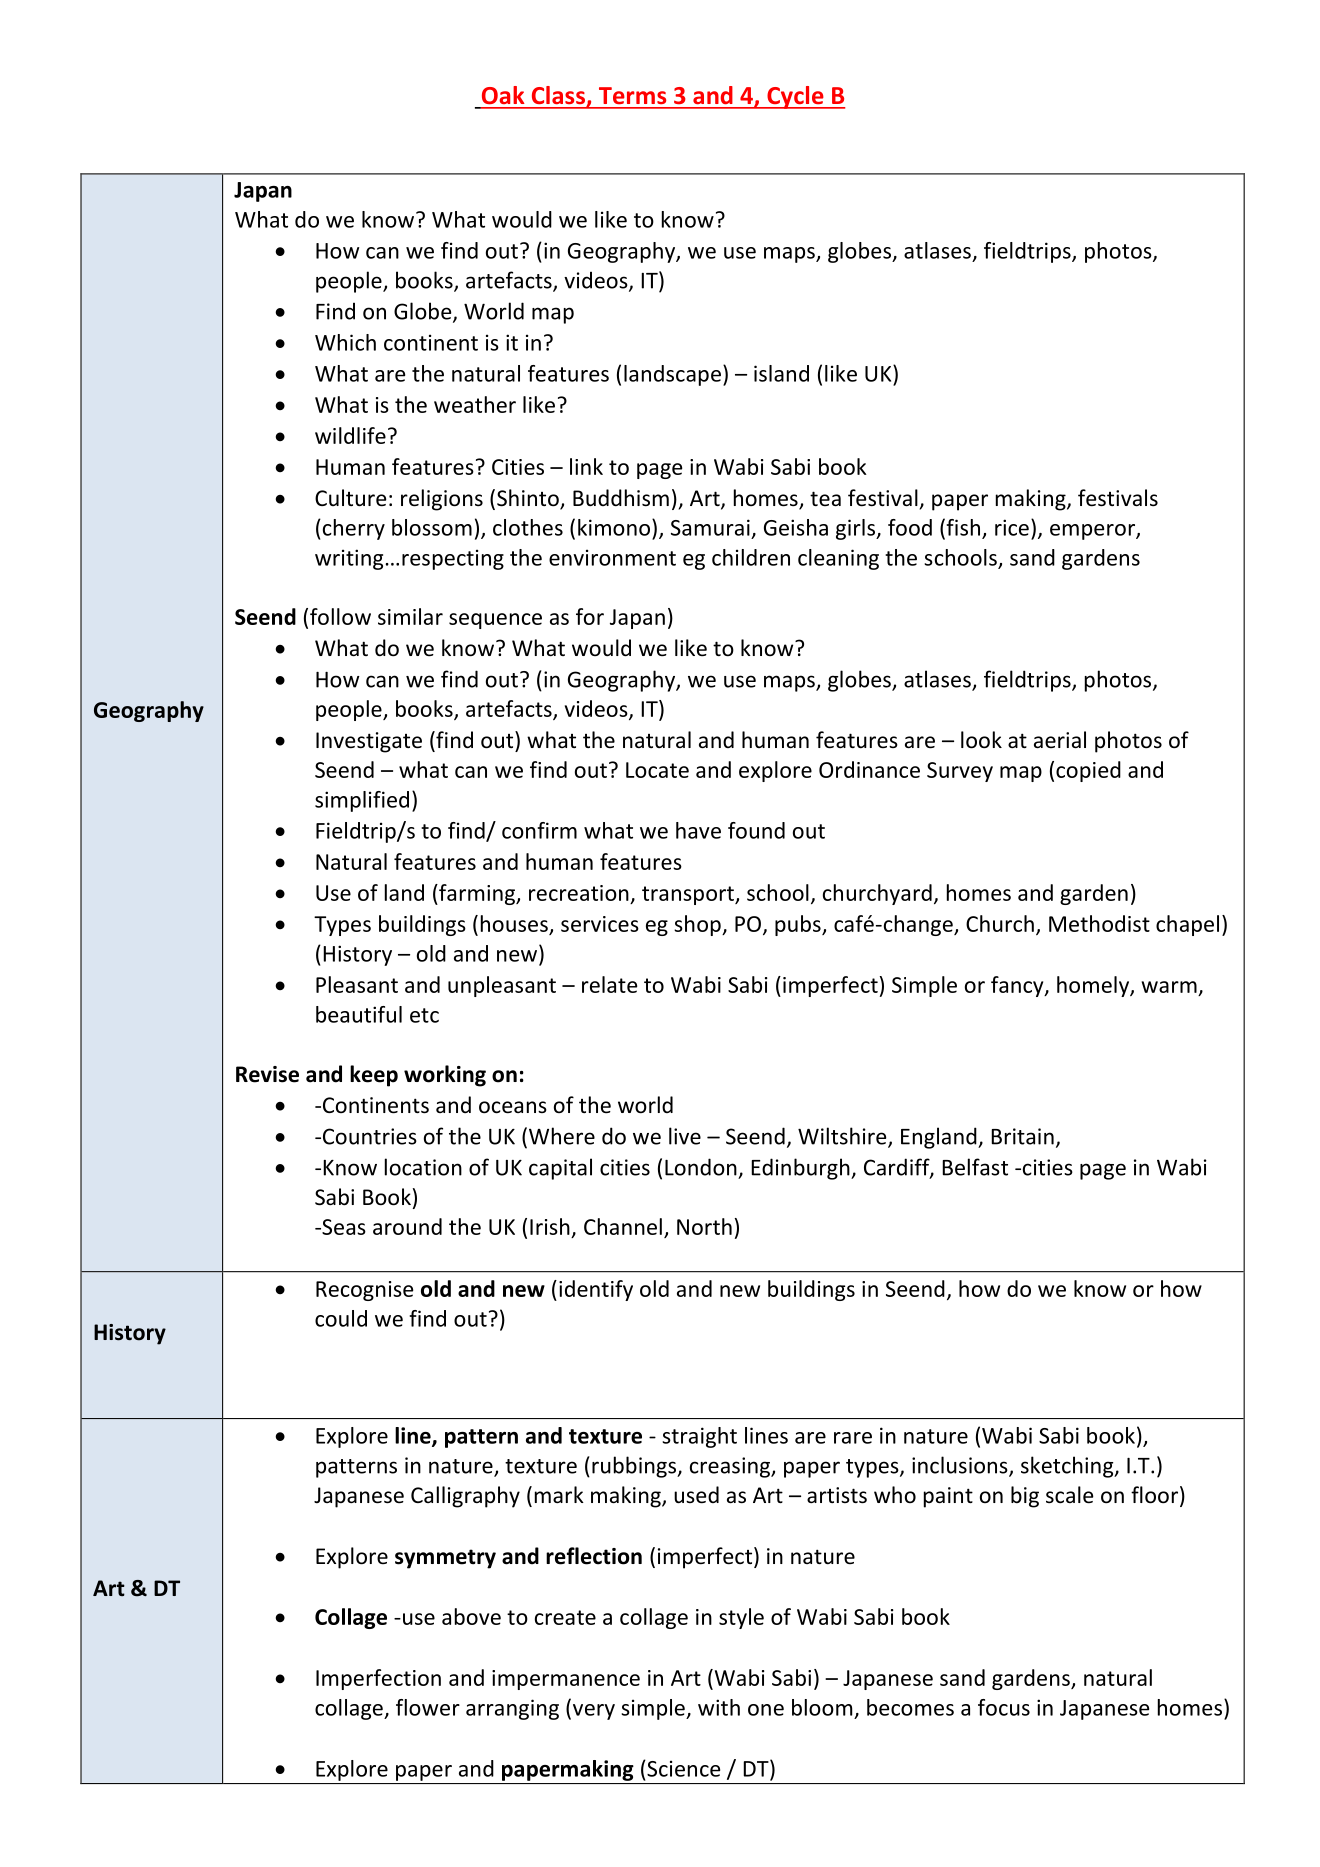 This screenshot has height=1867, width=1320. Describe the element at coordinates (1099, 923) in the screenshot. I see `Methodist` at that location.
